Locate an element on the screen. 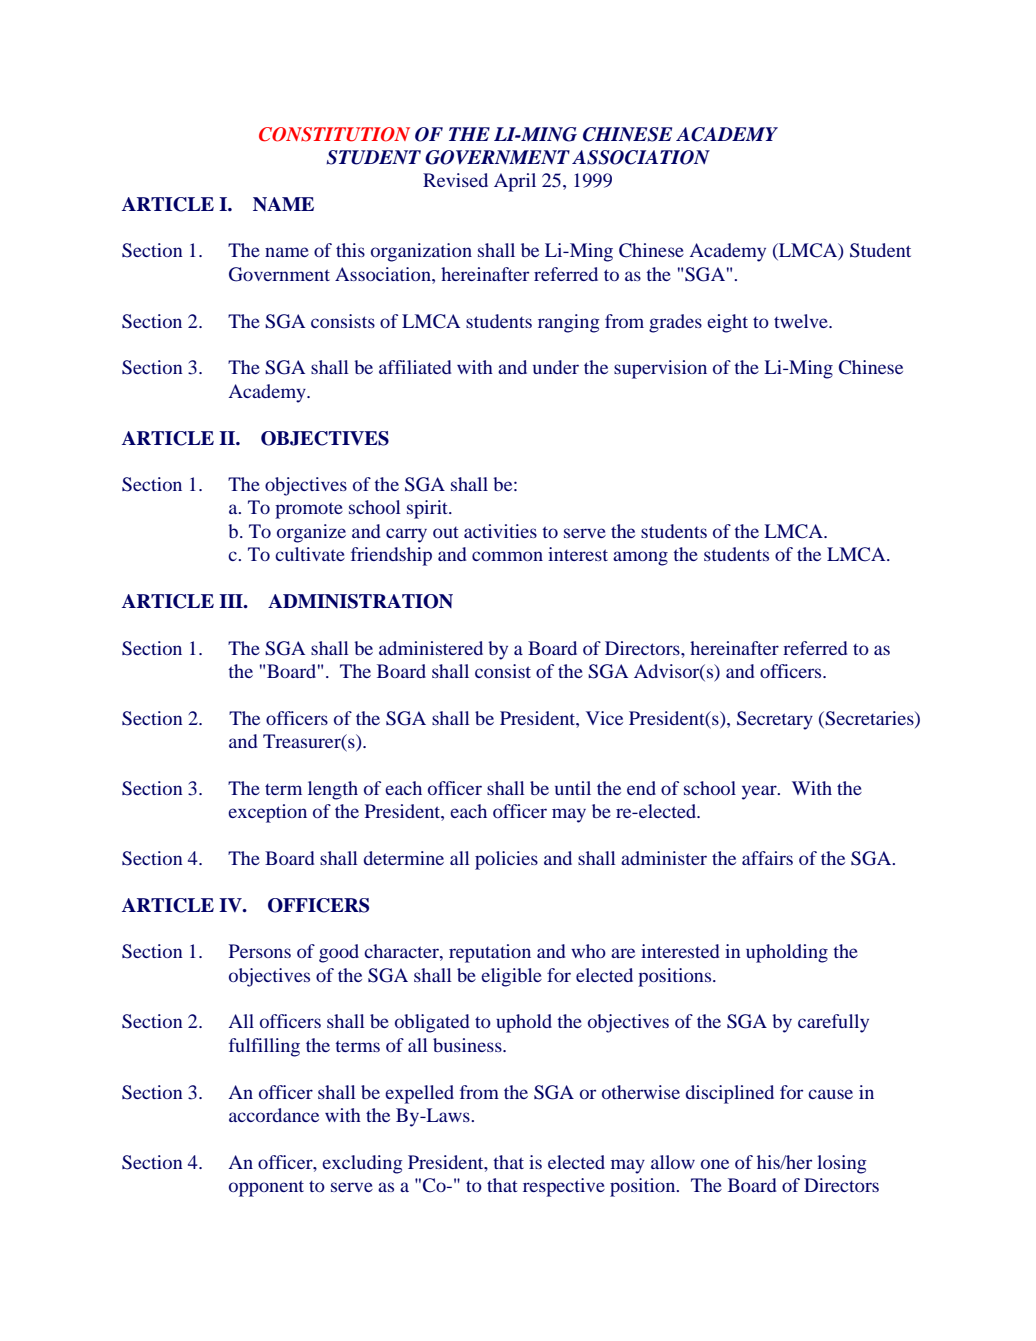  losing is located at coordinates (841, 1164).
